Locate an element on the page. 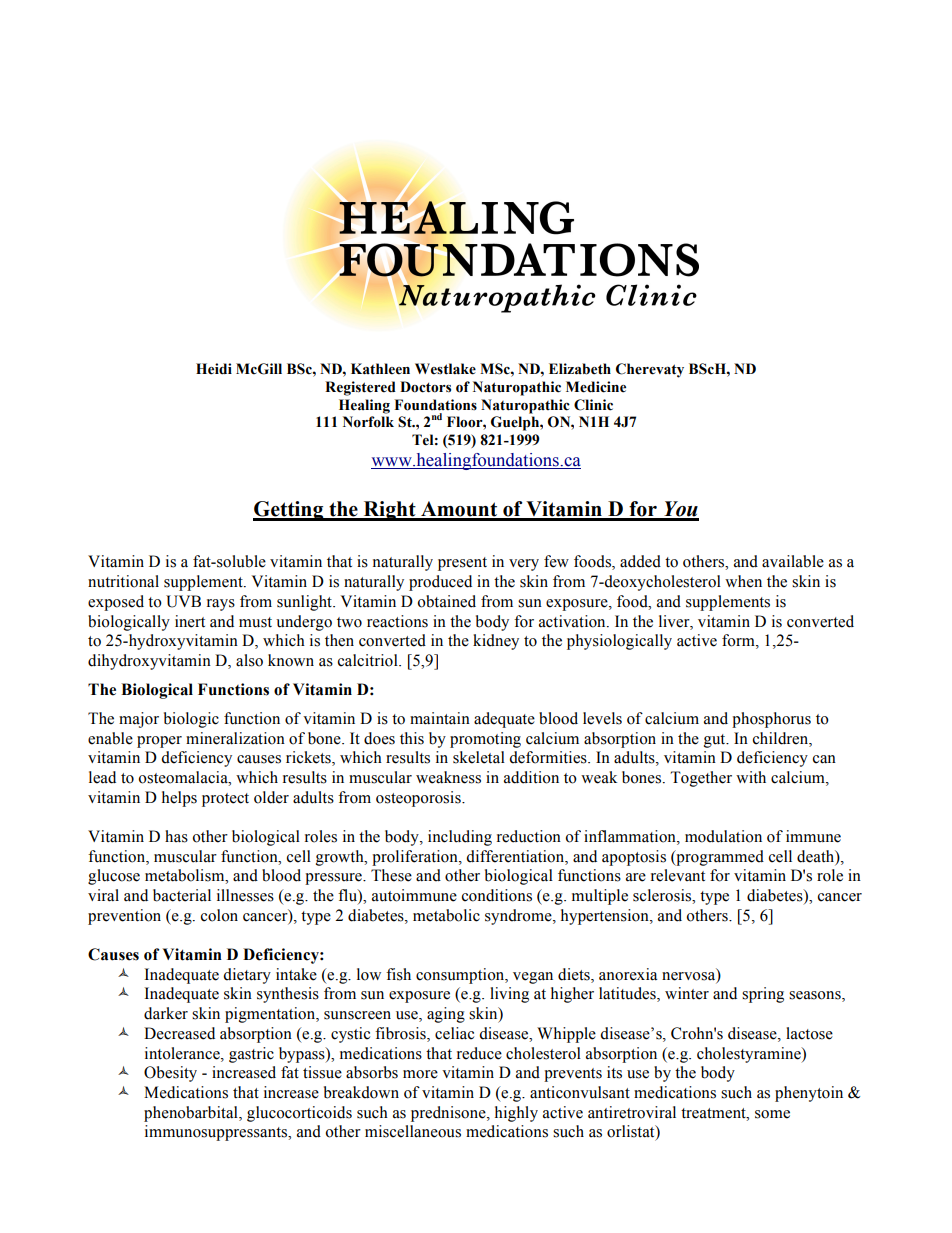 The height and width of the document is (1233, 952). Doctors is located at coordinates (425, 387).
